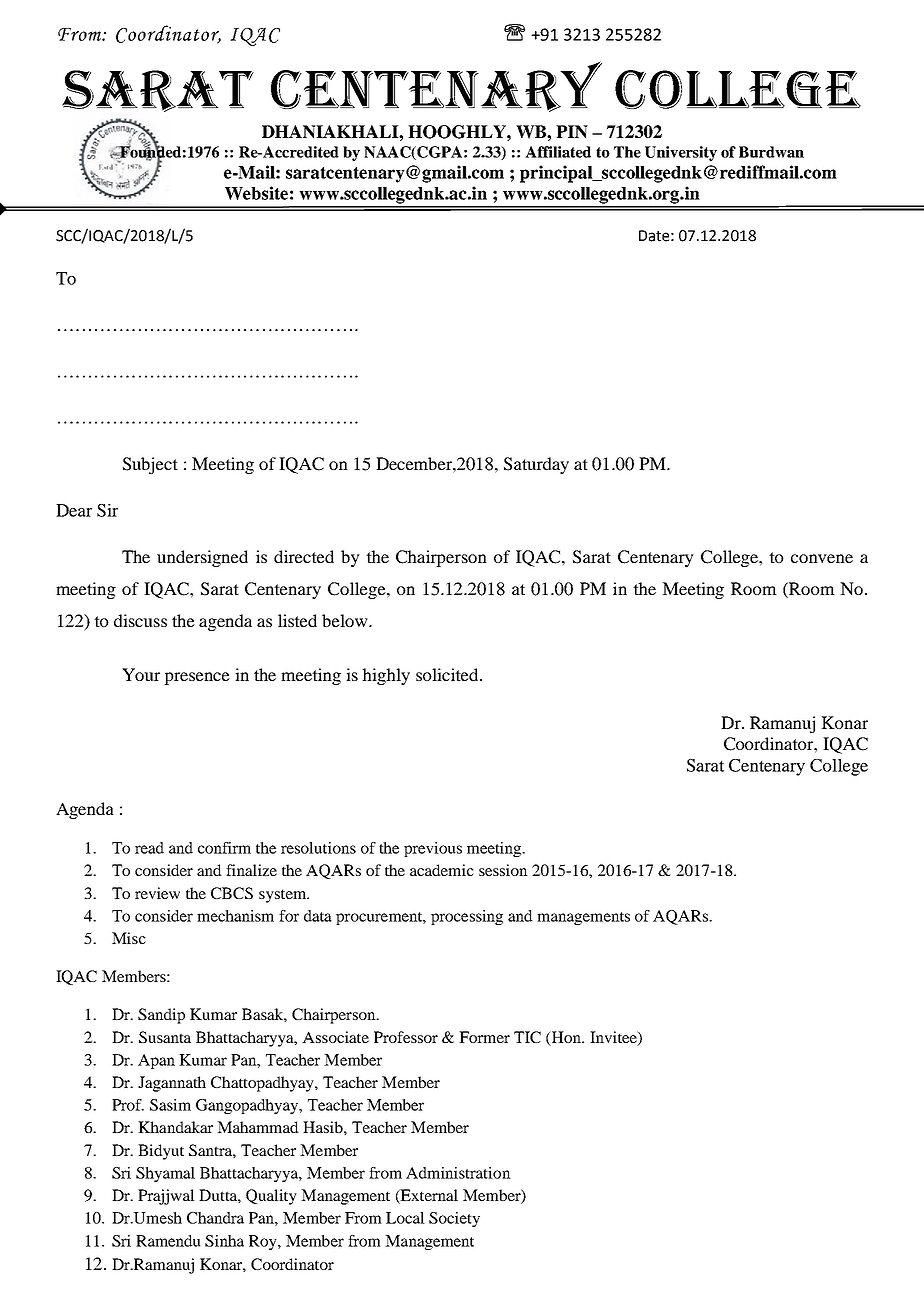 The width and height of the screenshot is (924, 1308). What do you see at coordinates (503, 870) in the screenshot?
I see `session` at bounding box center [503, 870].
